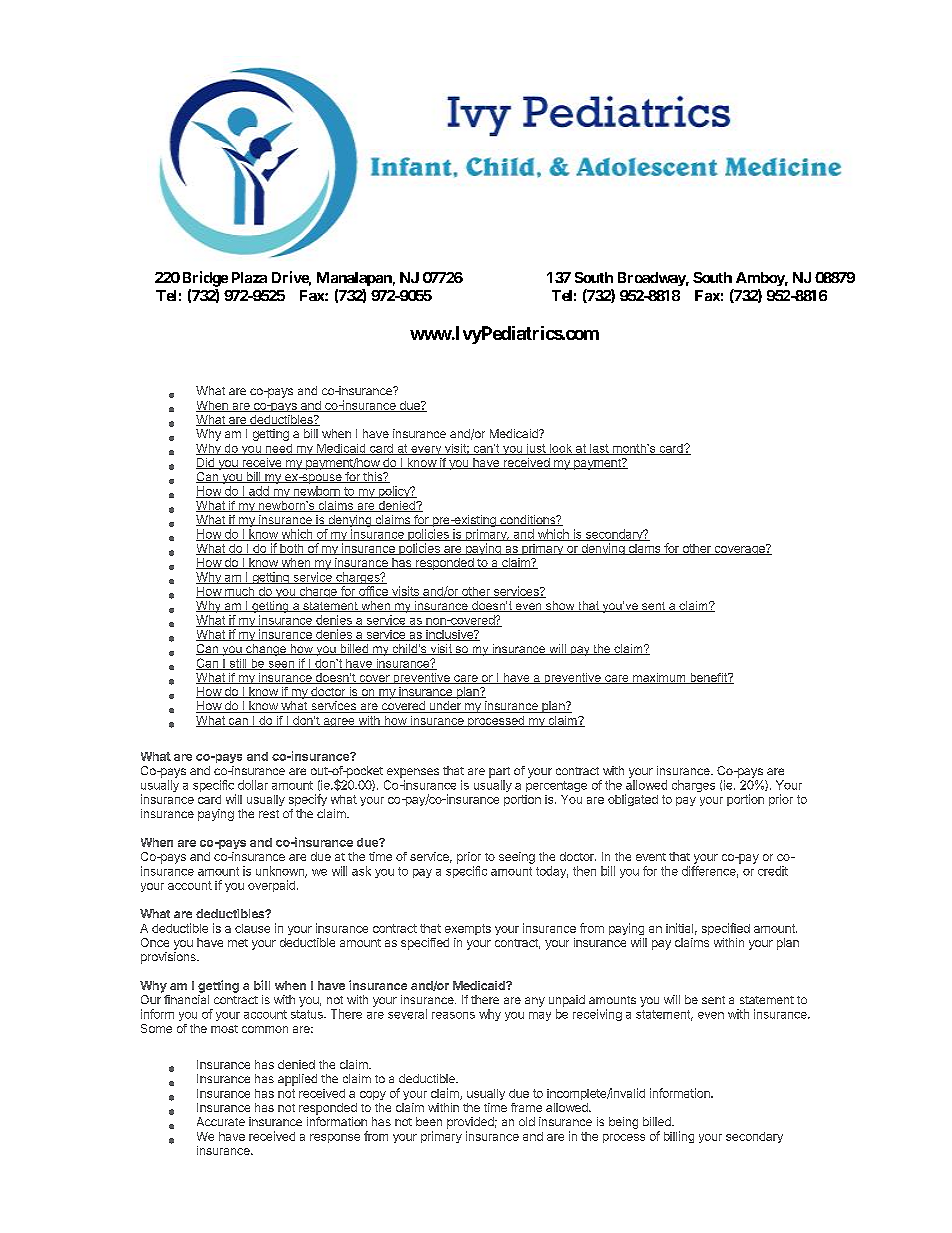  I want to click on part, so click(499, 772).
